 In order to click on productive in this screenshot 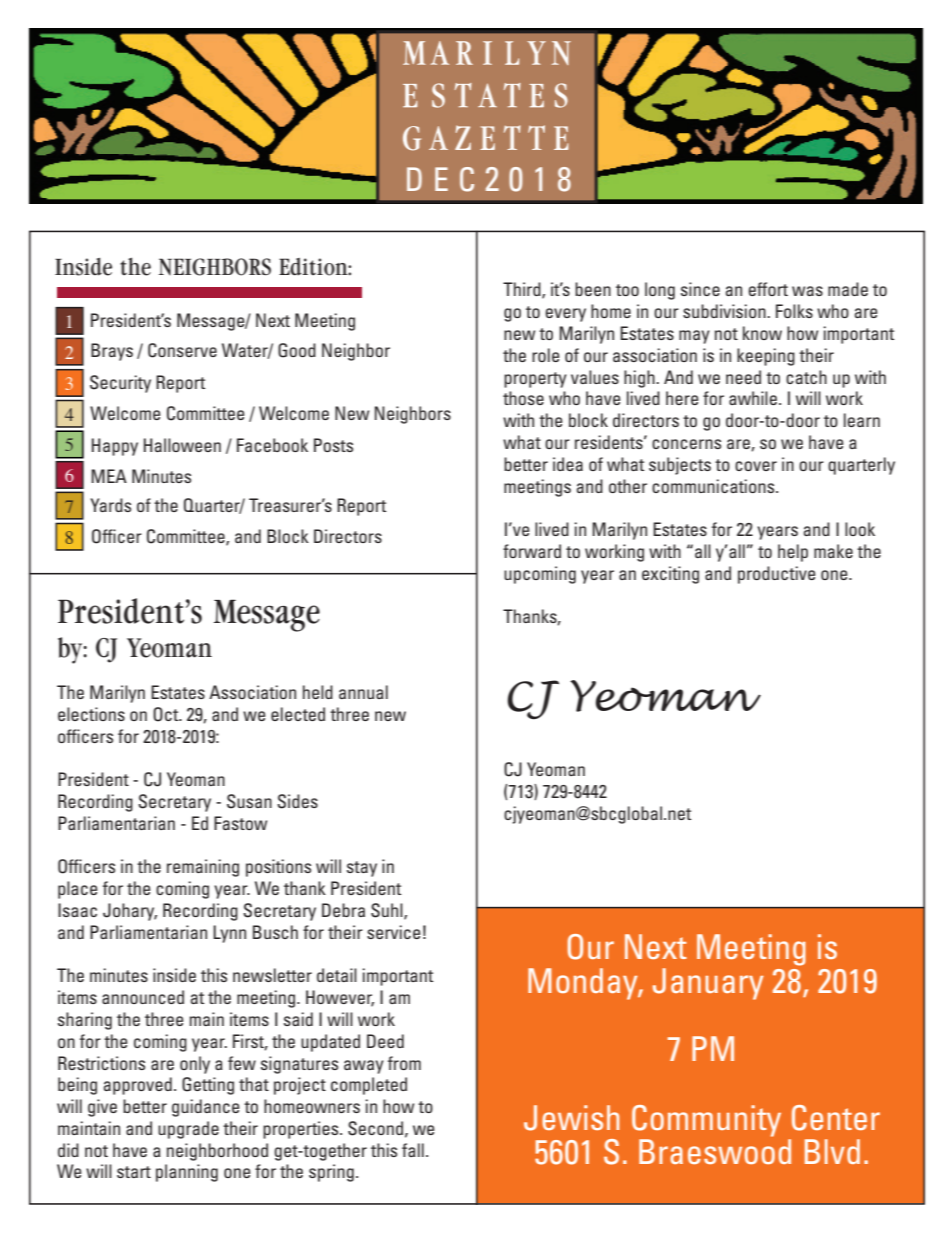, I will do `click(777, 575)`.
